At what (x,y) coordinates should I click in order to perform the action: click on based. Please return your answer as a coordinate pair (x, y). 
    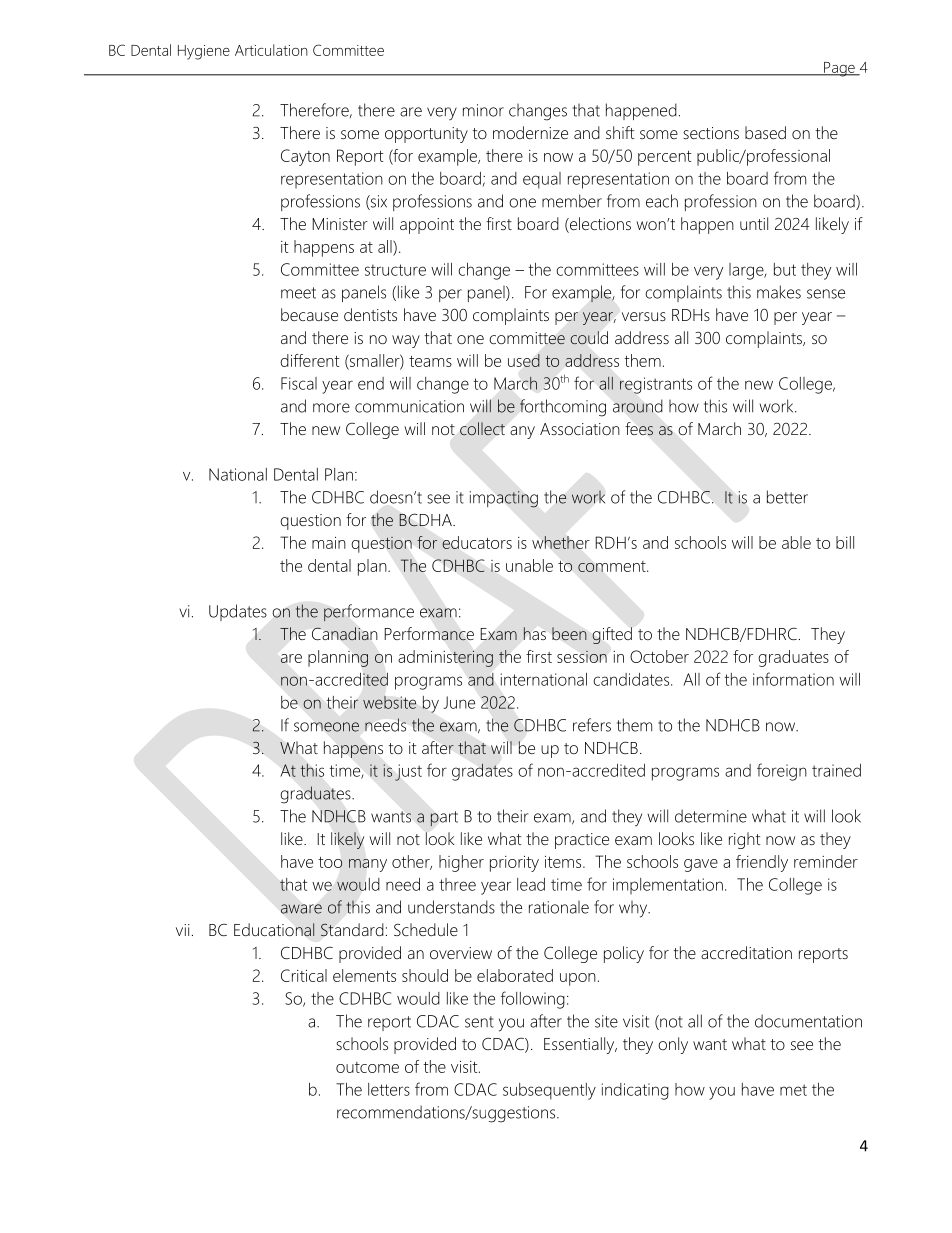
    Looking at the image, I should click on (765, 132).
